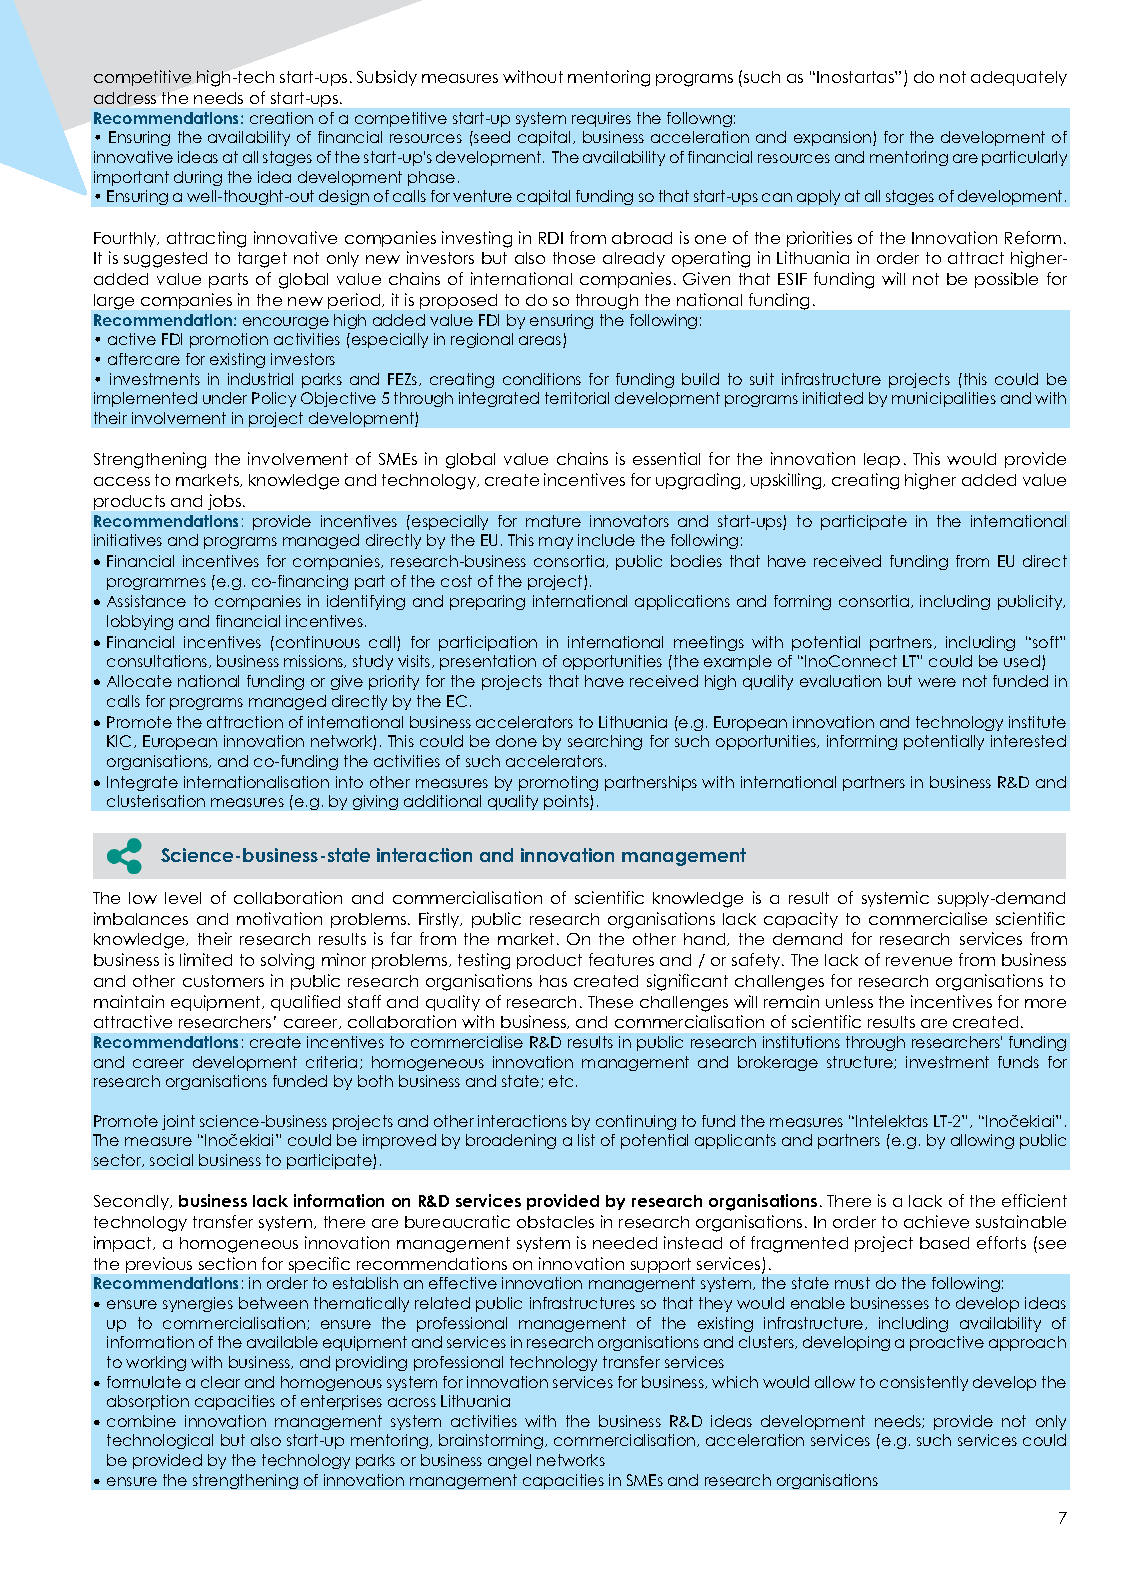  What do you see at coordinates (882, 460) in the screenshot?
I see `leap` at bounding box center [882, 460].
